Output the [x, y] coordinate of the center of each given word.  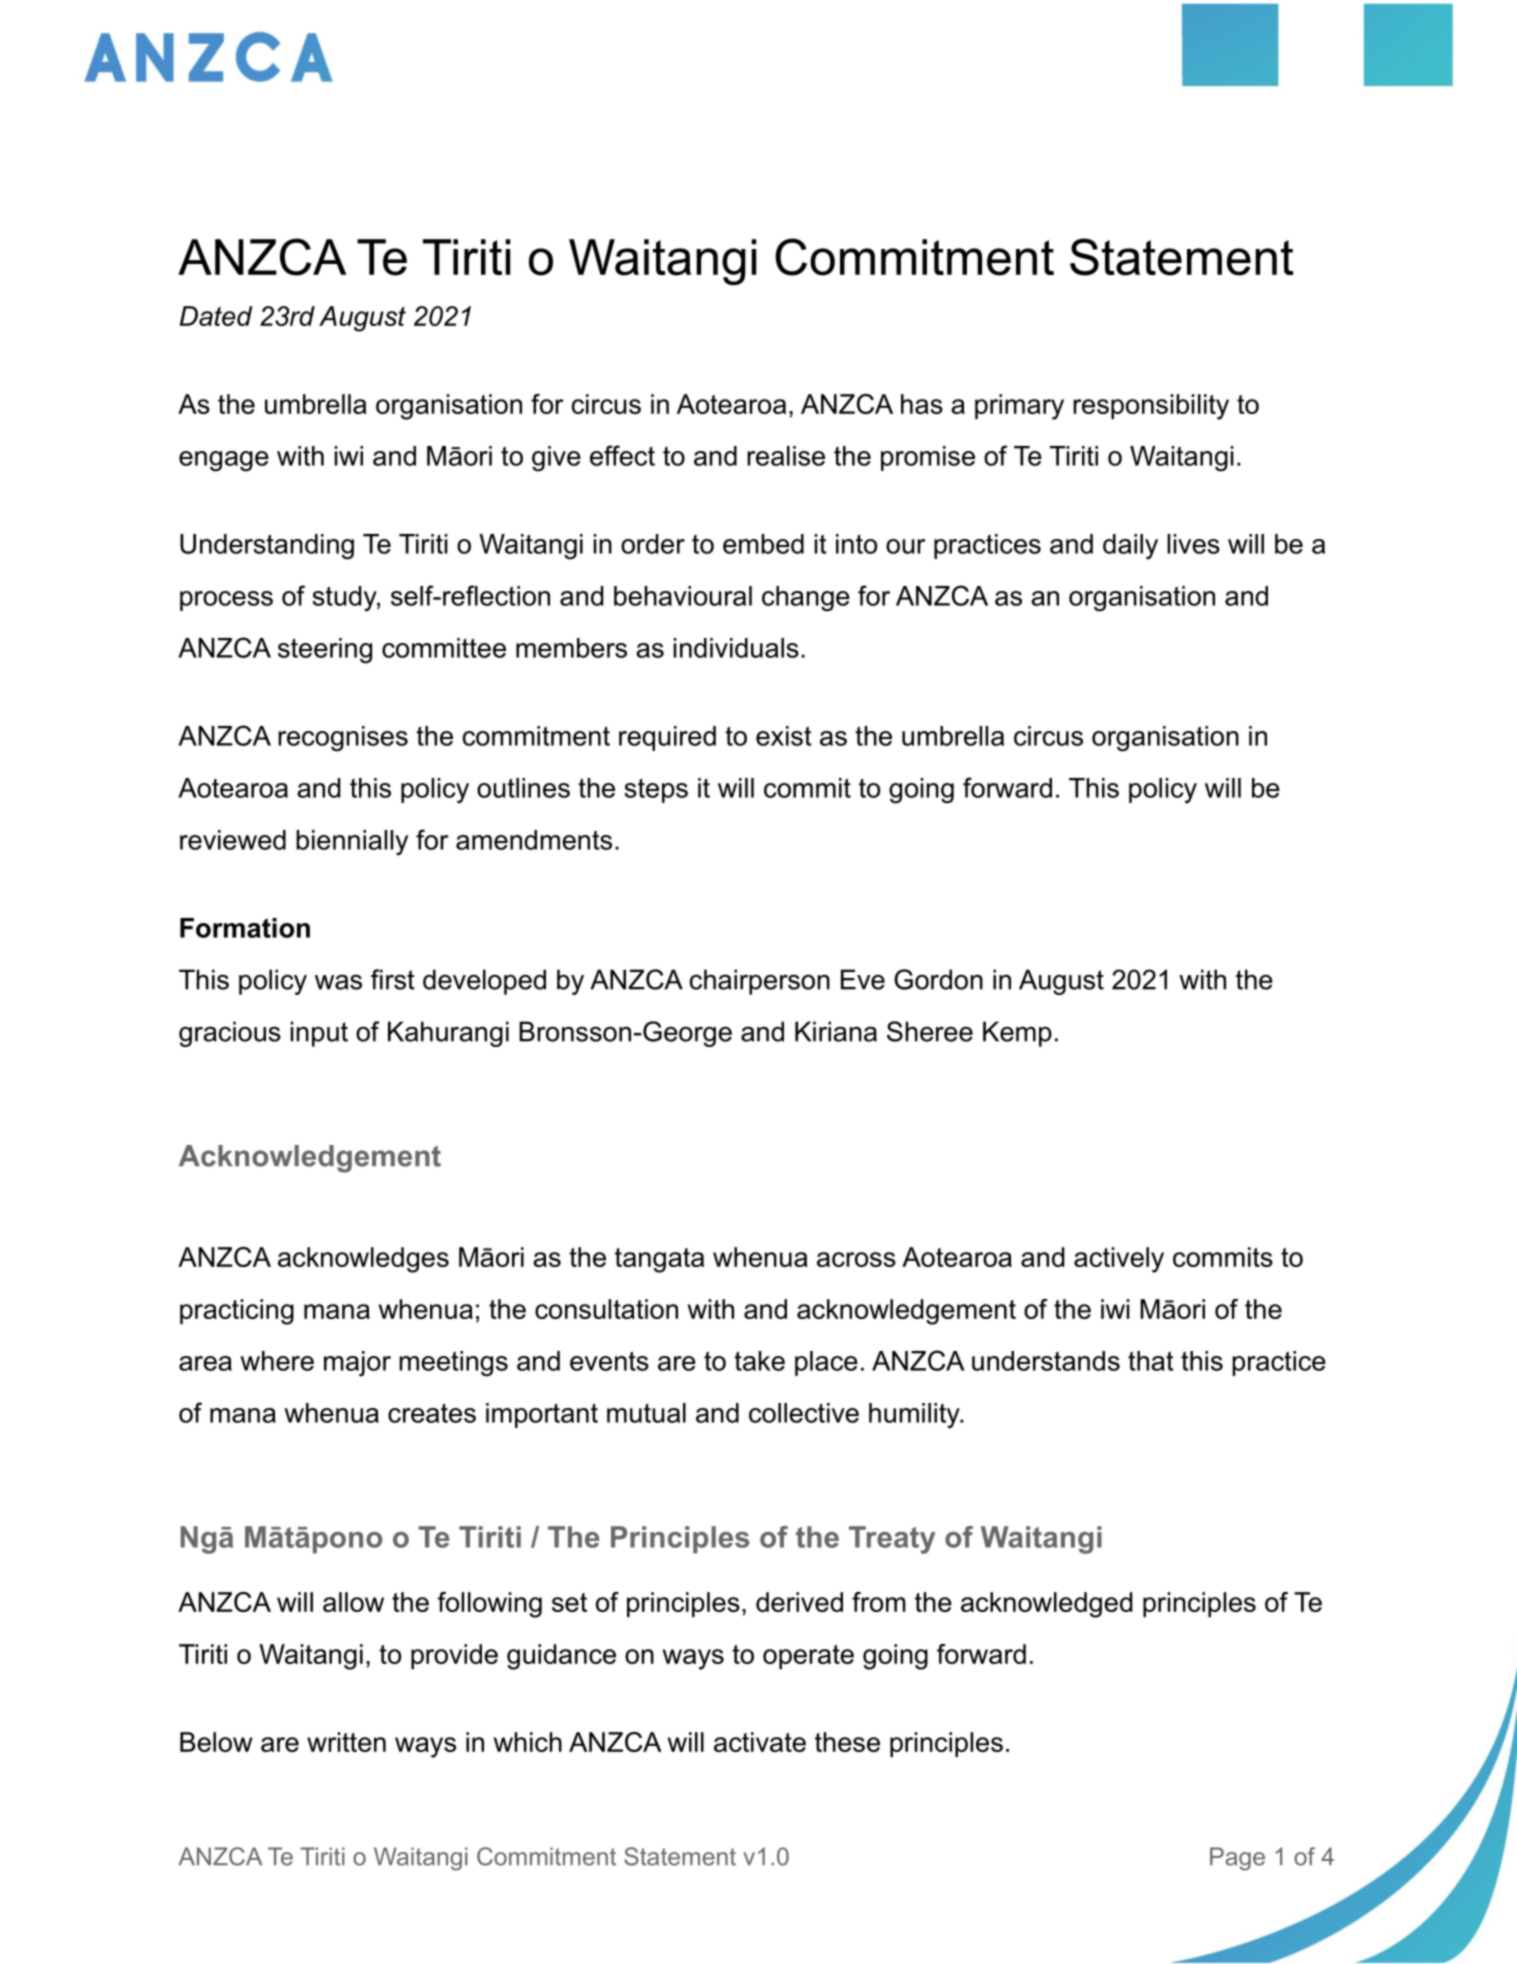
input [319, 1034]
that [1151, 1361]
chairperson [760, 982]
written [346, 1742]
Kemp [1017, 1034]
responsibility [1151, 407]
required [667, 738]
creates [432, 1413]
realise [786, 456]
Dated [216, 316]
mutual [646, 1413]
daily [1130, 546]
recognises [343, 739]
